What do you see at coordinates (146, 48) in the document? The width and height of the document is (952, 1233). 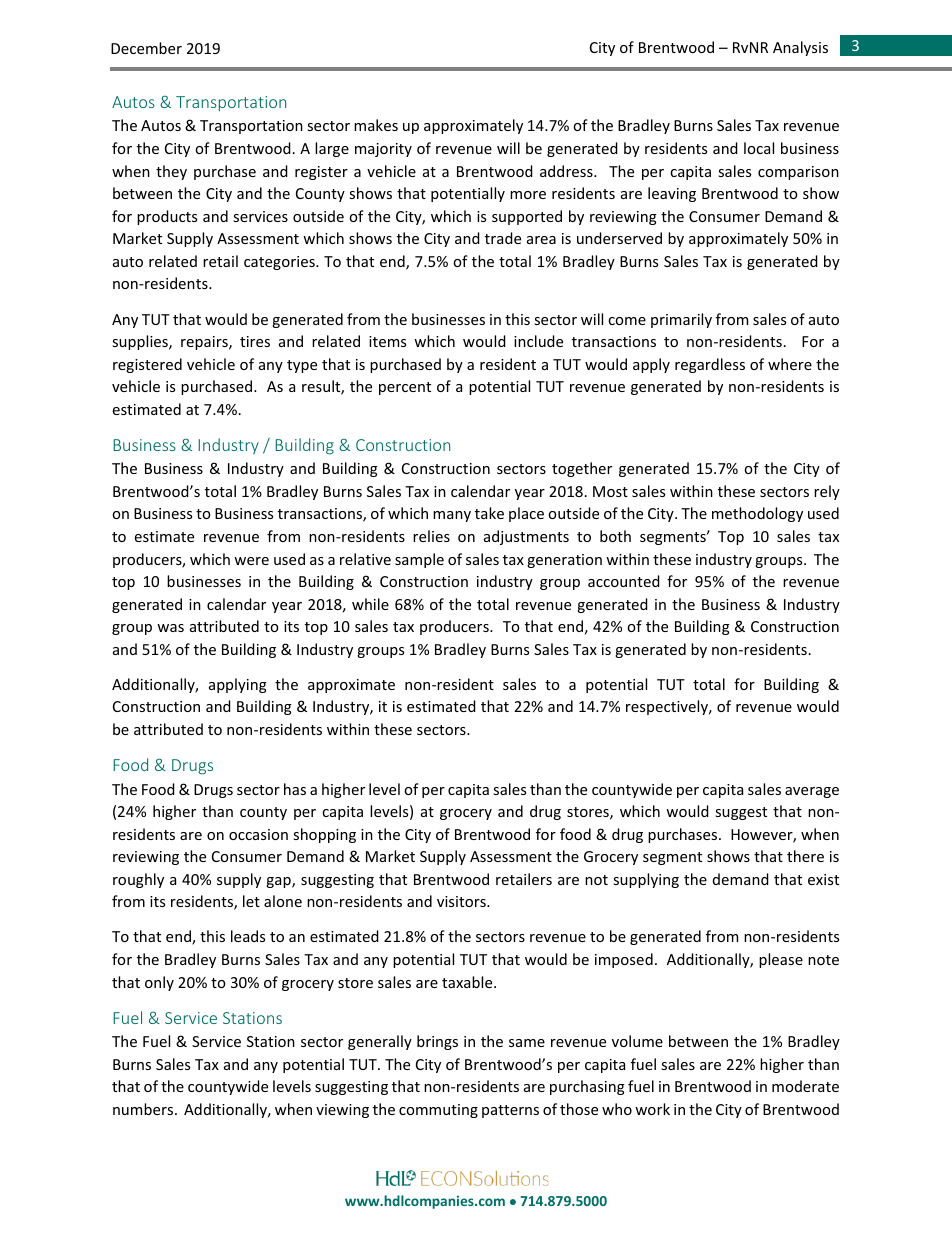 I see `December` at bounding box center [146, 48].
